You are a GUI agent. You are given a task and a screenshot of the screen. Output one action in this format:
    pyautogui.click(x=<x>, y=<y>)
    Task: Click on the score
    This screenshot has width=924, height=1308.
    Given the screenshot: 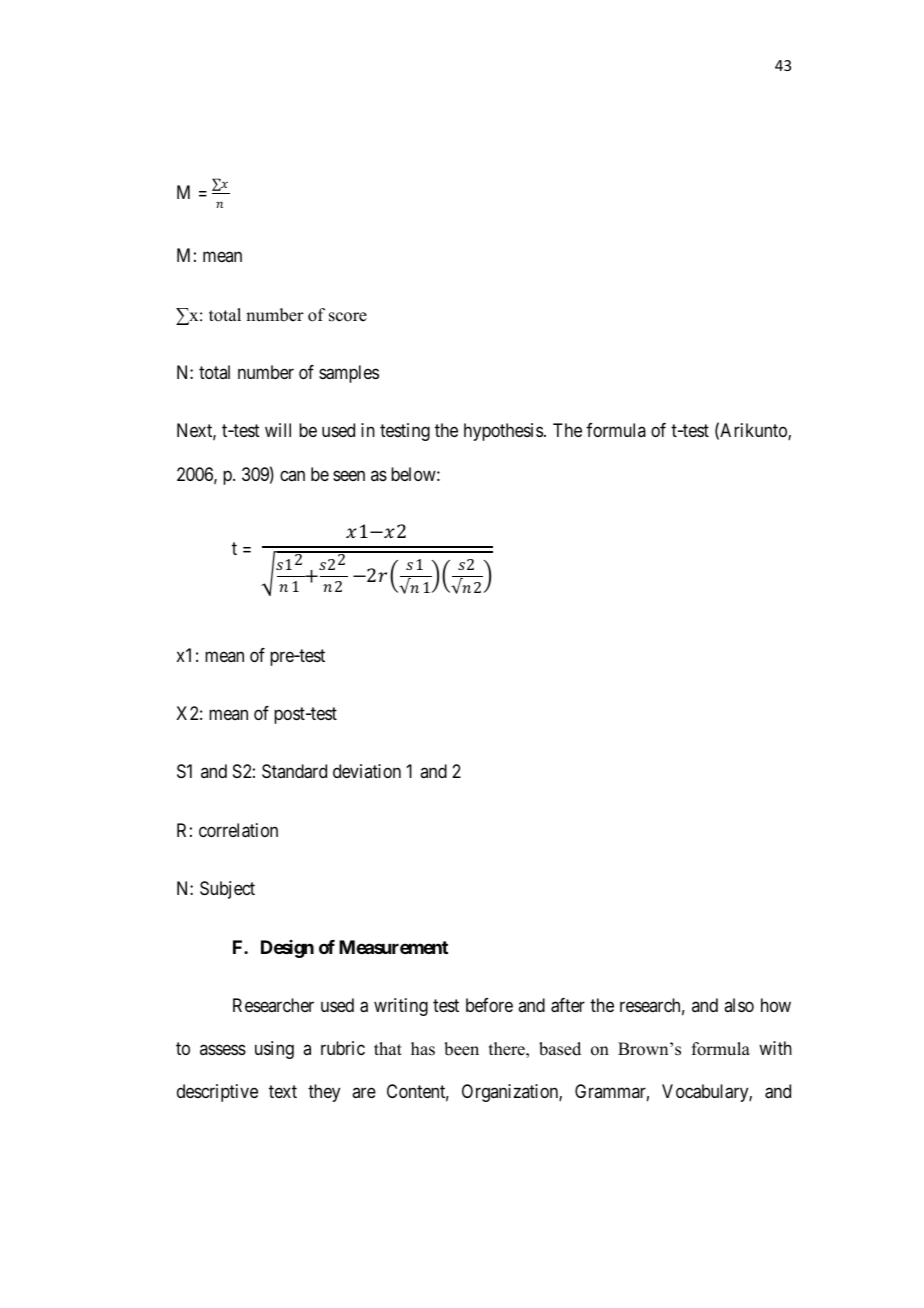 What is the action you would take?
    pyautogui.click(x=348, y=317)
